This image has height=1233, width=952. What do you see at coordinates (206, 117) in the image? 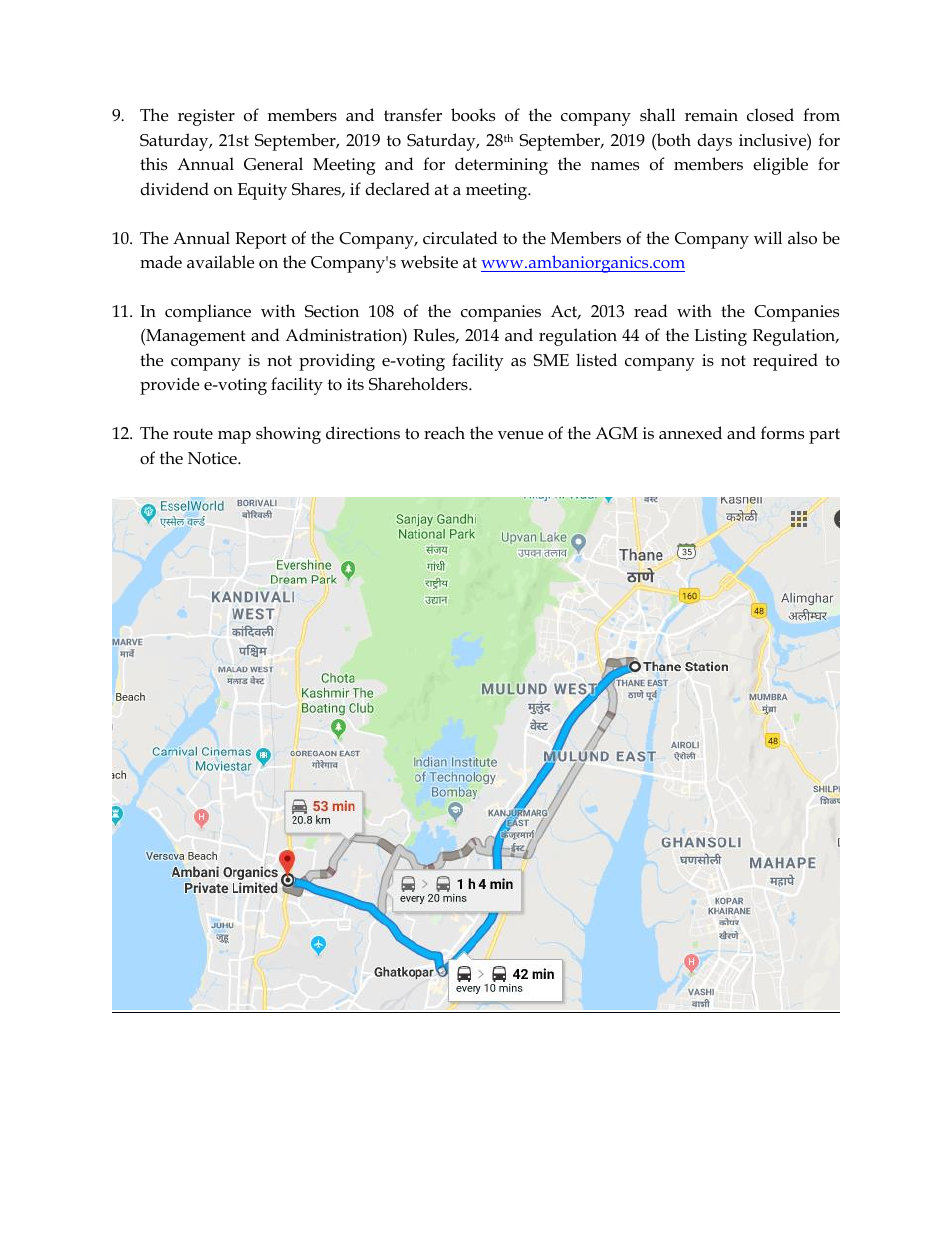
I see `register` at bounding box center [206, 117].
